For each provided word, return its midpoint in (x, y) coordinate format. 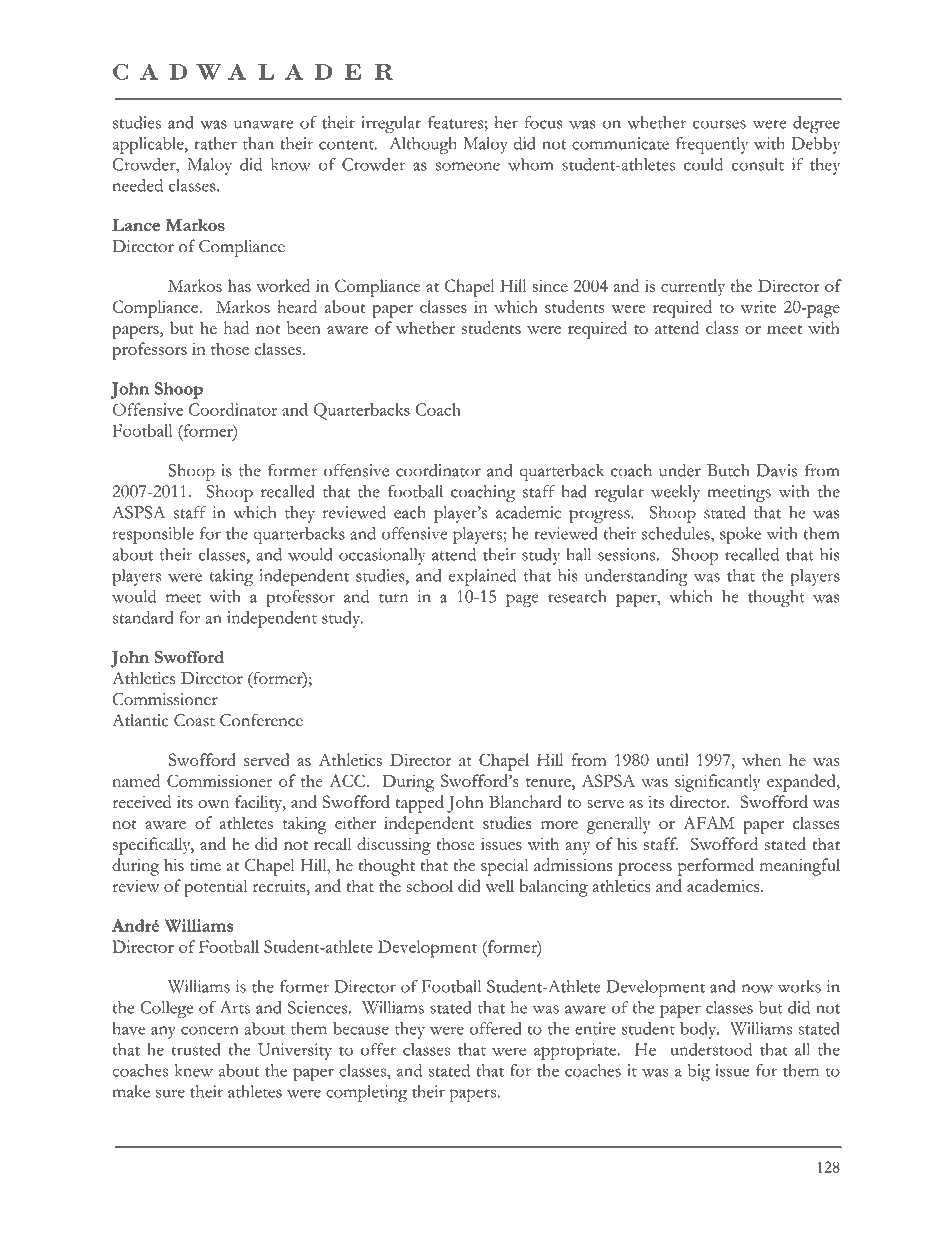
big (699, 1072)
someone (468, 166)
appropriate (576, 1051)
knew (194, 1070)
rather (215, 143)
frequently (712, 145)
